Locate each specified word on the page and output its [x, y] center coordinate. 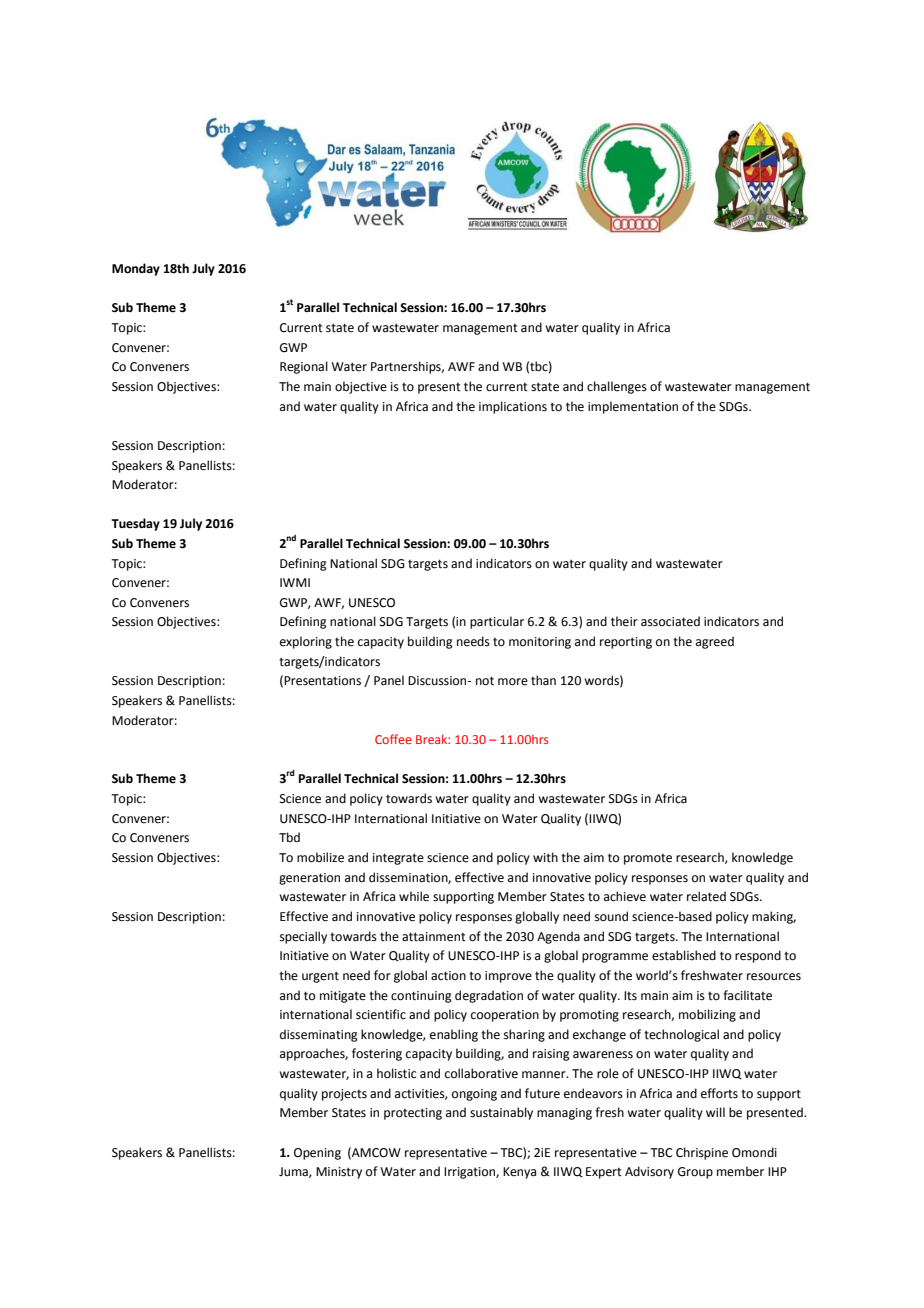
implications [513, 407]
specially [303, 937]
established [684, 955]
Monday [136, 269]
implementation [633, 407]
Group [695, 1173]
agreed [715, 642]
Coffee [393, 739]
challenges [617, 387]
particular [497, 622]
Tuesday [135, 524]
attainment [434, 937]
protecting [413, 1114]
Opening [317, 1154]
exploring [306, 642]
